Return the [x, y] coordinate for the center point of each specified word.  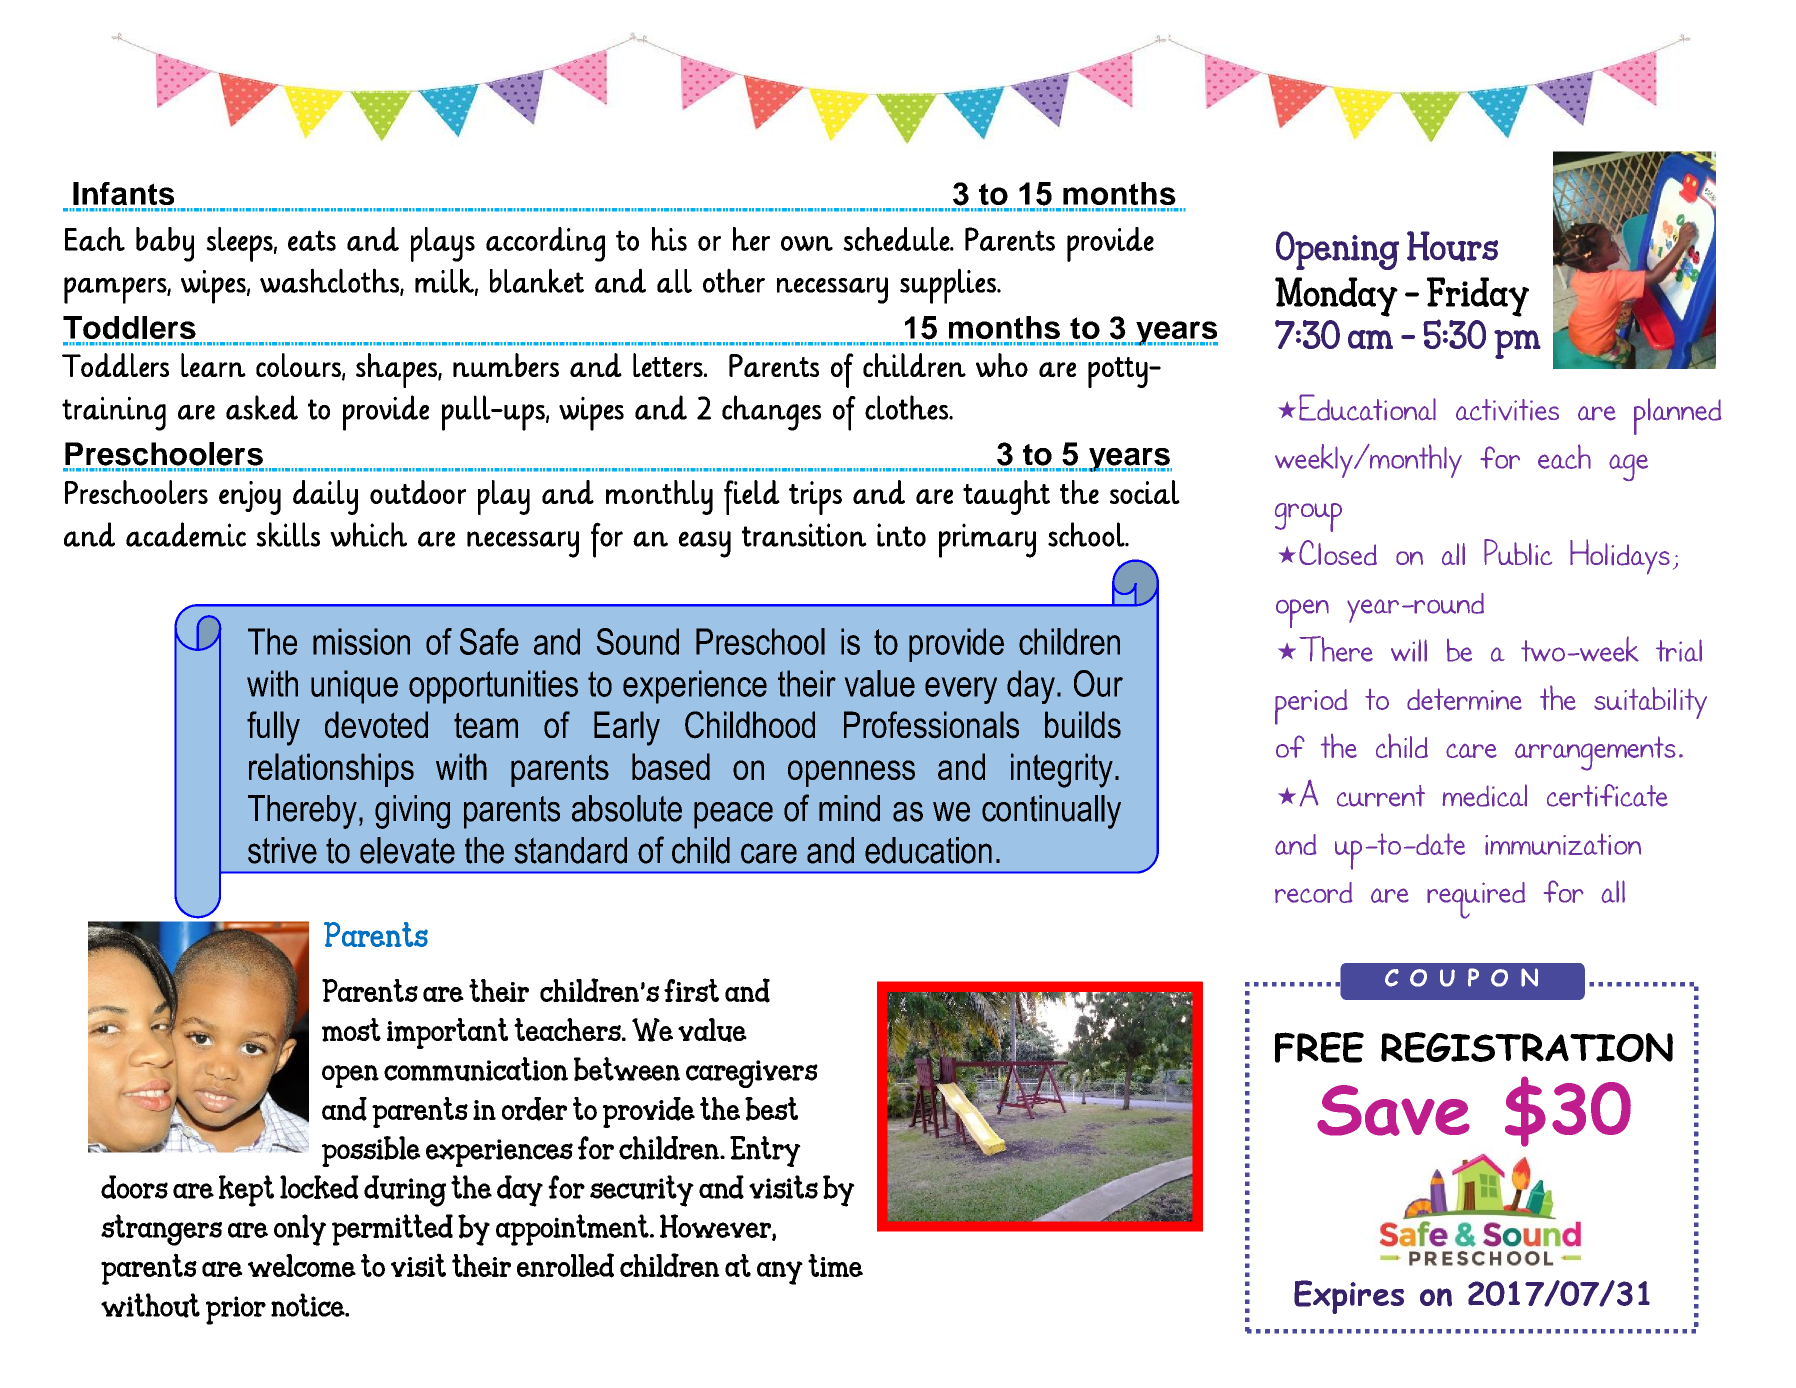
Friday [1478, 297]
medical [1484, 795]
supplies [949, 286]
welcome [302, 1265]
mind [849, 808]
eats [312, 240]
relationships [331, 770]
